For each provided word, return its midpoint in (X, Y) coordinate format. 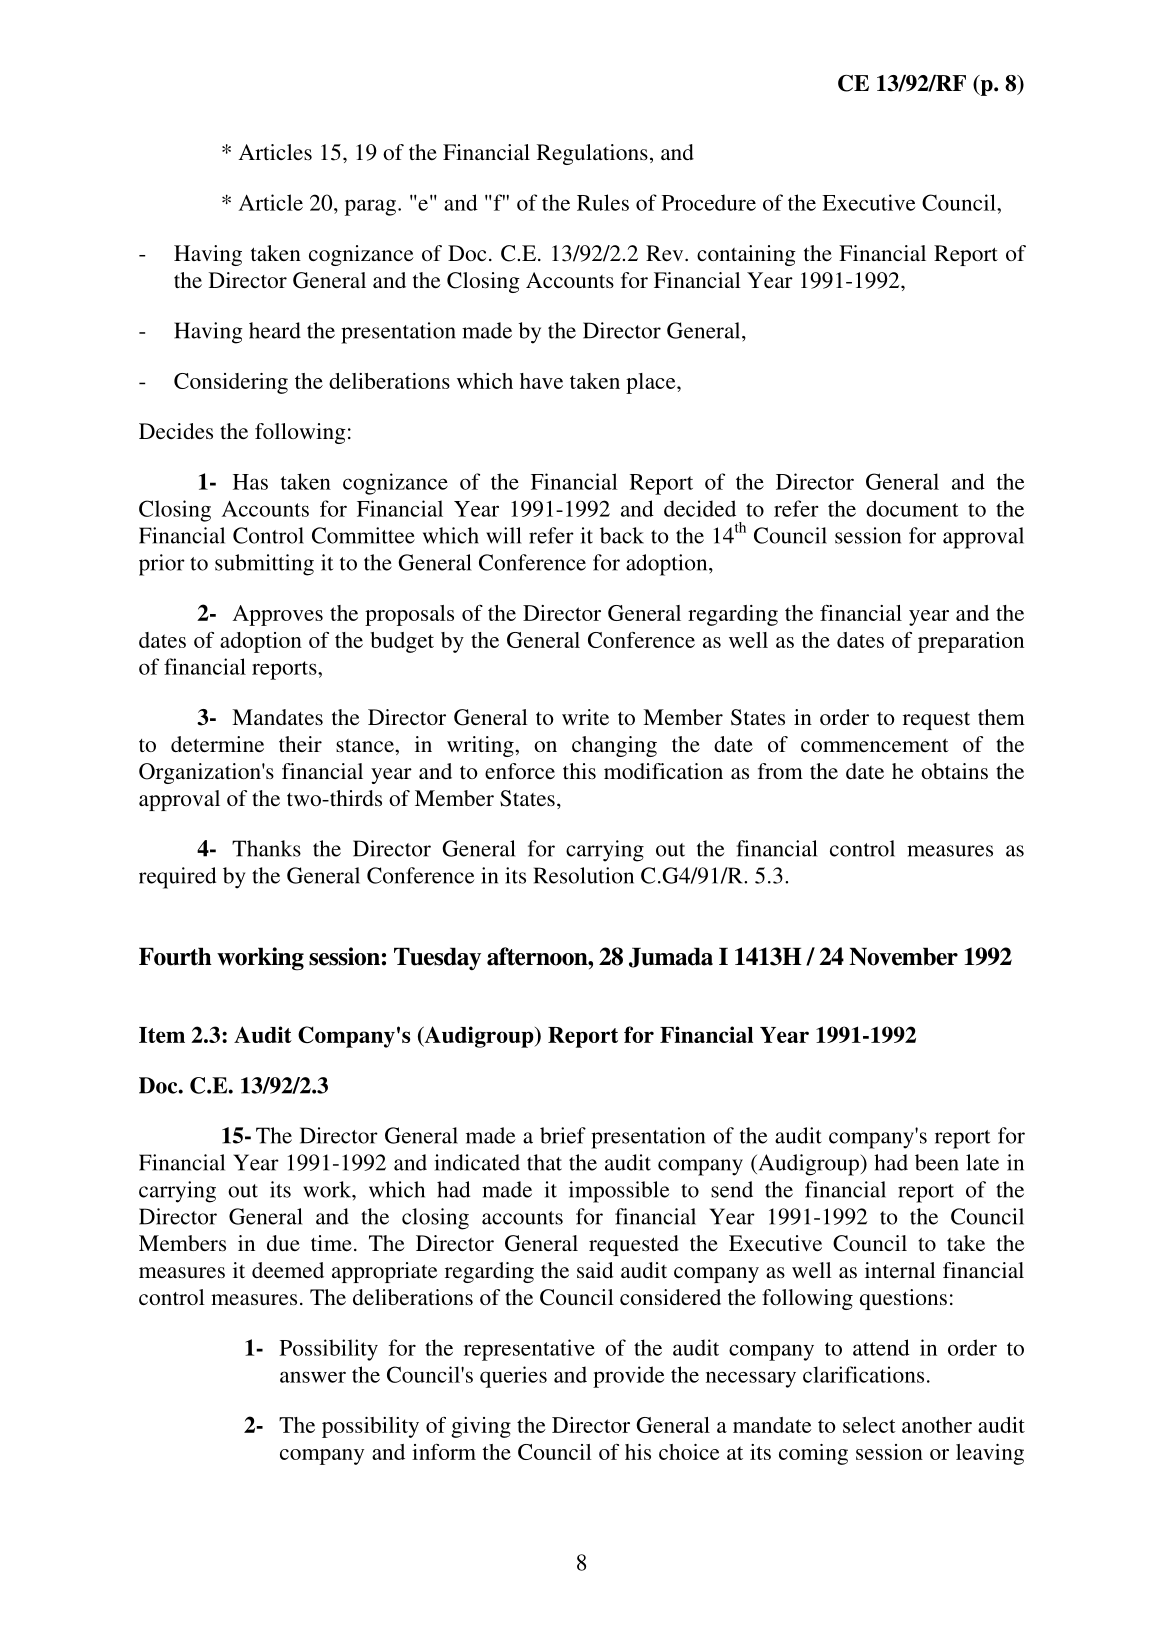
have (541, 381)
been (937, 1162)
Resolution (584, 875)
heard (275, 330)
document (912, 508)
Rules (603, 202)
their (300, 744)
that (544, 1162)
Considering (231, 383)
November (903, 956)
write (585, 717)
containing (746, 255)
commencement (875, 746)
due (283, 1243)
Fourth (175, 956)
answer (313, 1377)
